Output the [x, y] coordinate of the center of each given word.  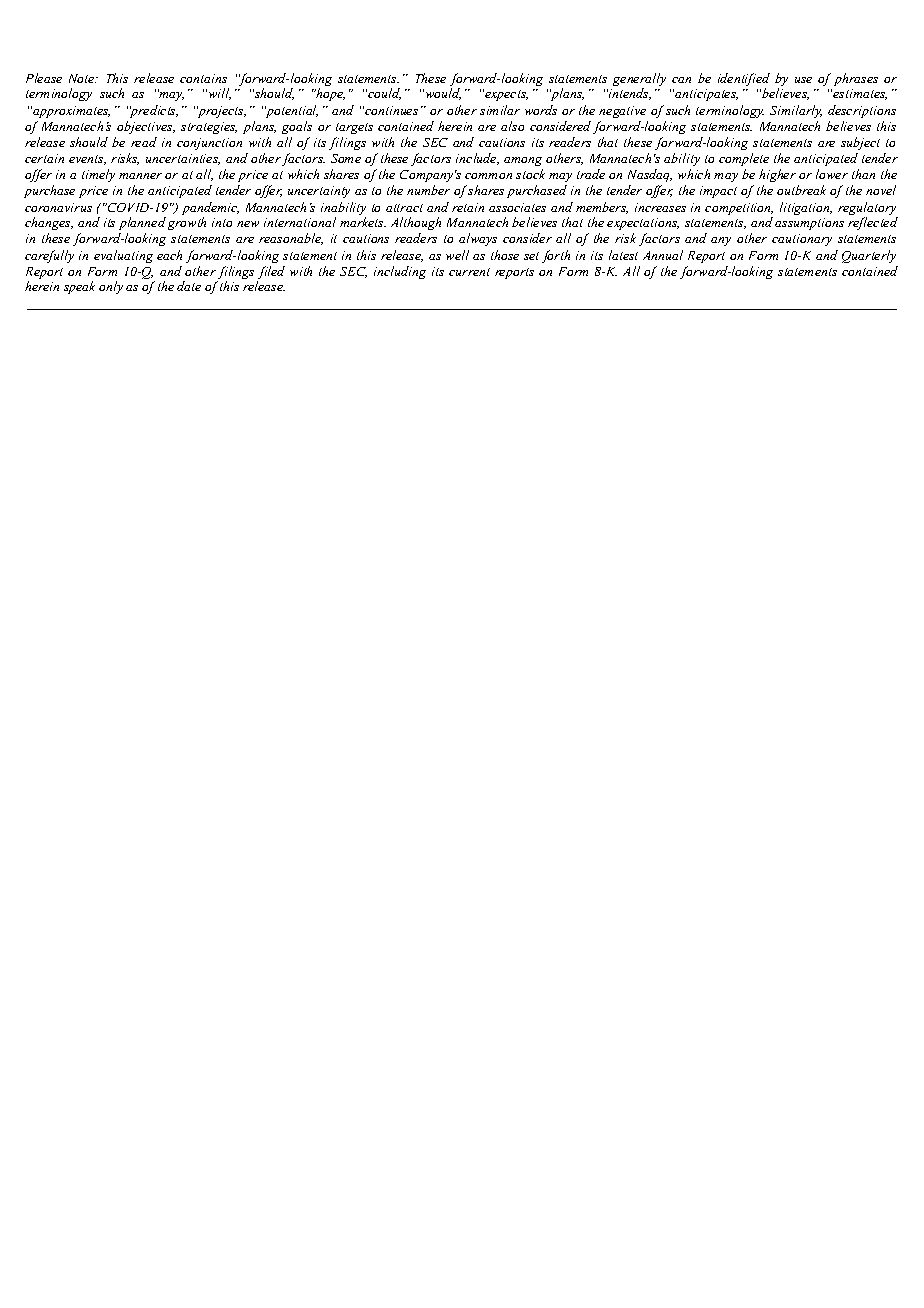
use [803, 80]
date [189, 286]
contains [203, 78]
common [488, 176]
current [469, 272]
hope [330, 94]
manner [140, 176]
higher [777, 175]
